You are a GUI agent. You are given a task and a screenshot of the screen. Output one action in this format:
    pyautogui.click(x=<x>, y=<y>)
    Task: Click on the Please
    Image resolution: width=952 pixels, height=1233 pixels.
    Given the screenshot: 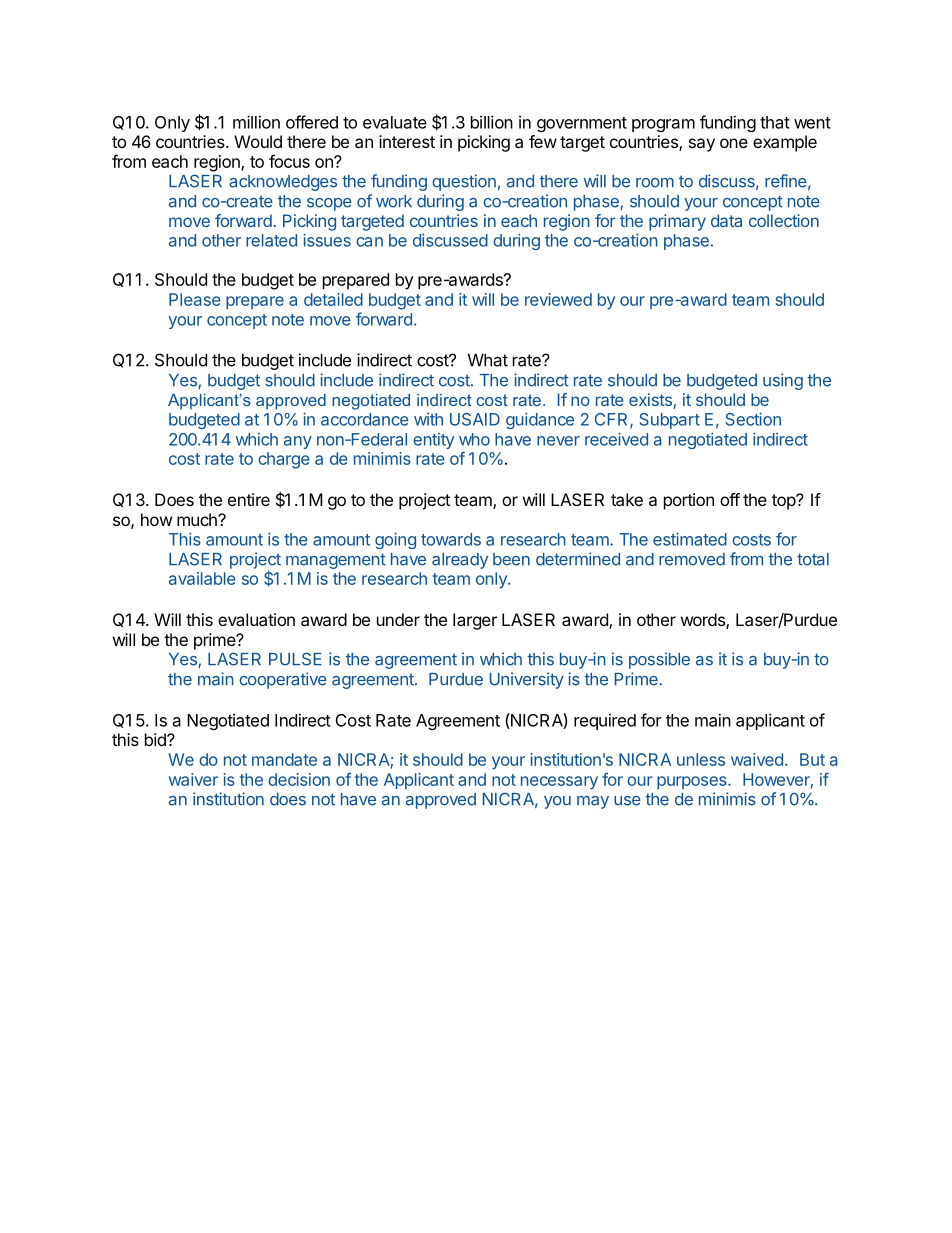 What is the action you would take?
    pyautogui.click(x=195, y=299)
